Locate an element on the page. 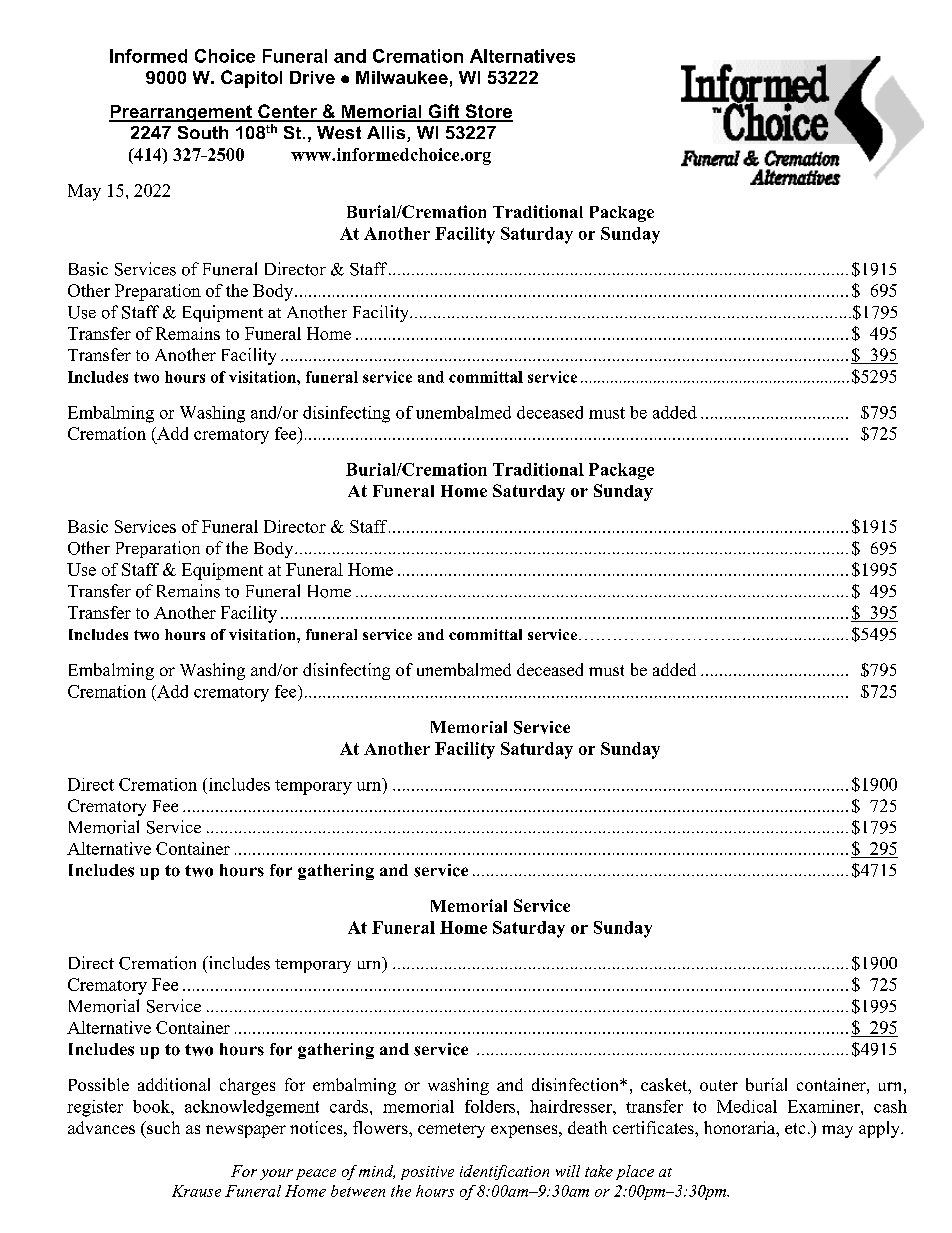 This document has height=1233, width=952. West is located at coordinates (339, 132).
